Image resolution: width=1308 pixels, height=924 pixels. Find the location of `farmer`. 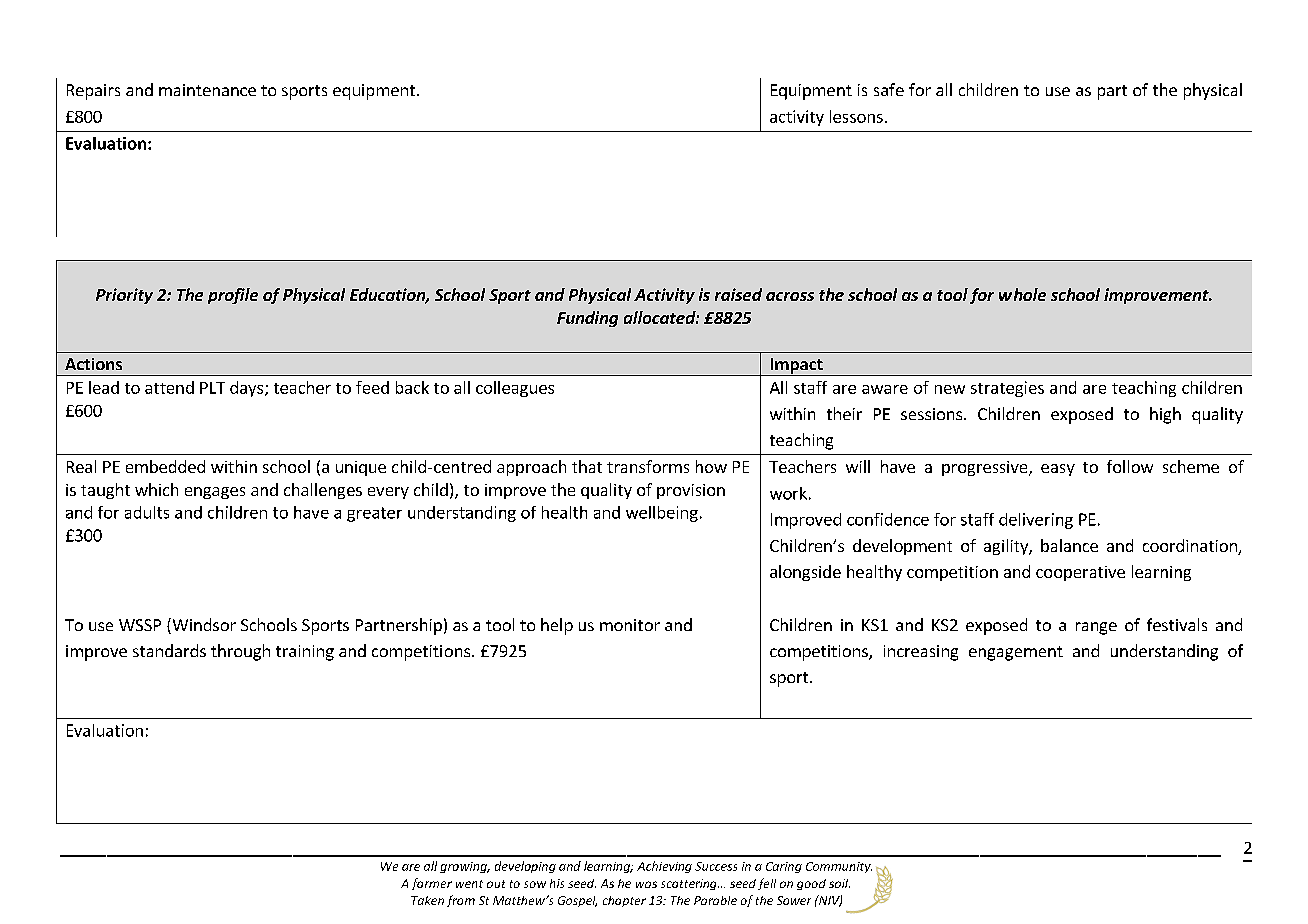

farmer is located at coordinates (432, 884).
